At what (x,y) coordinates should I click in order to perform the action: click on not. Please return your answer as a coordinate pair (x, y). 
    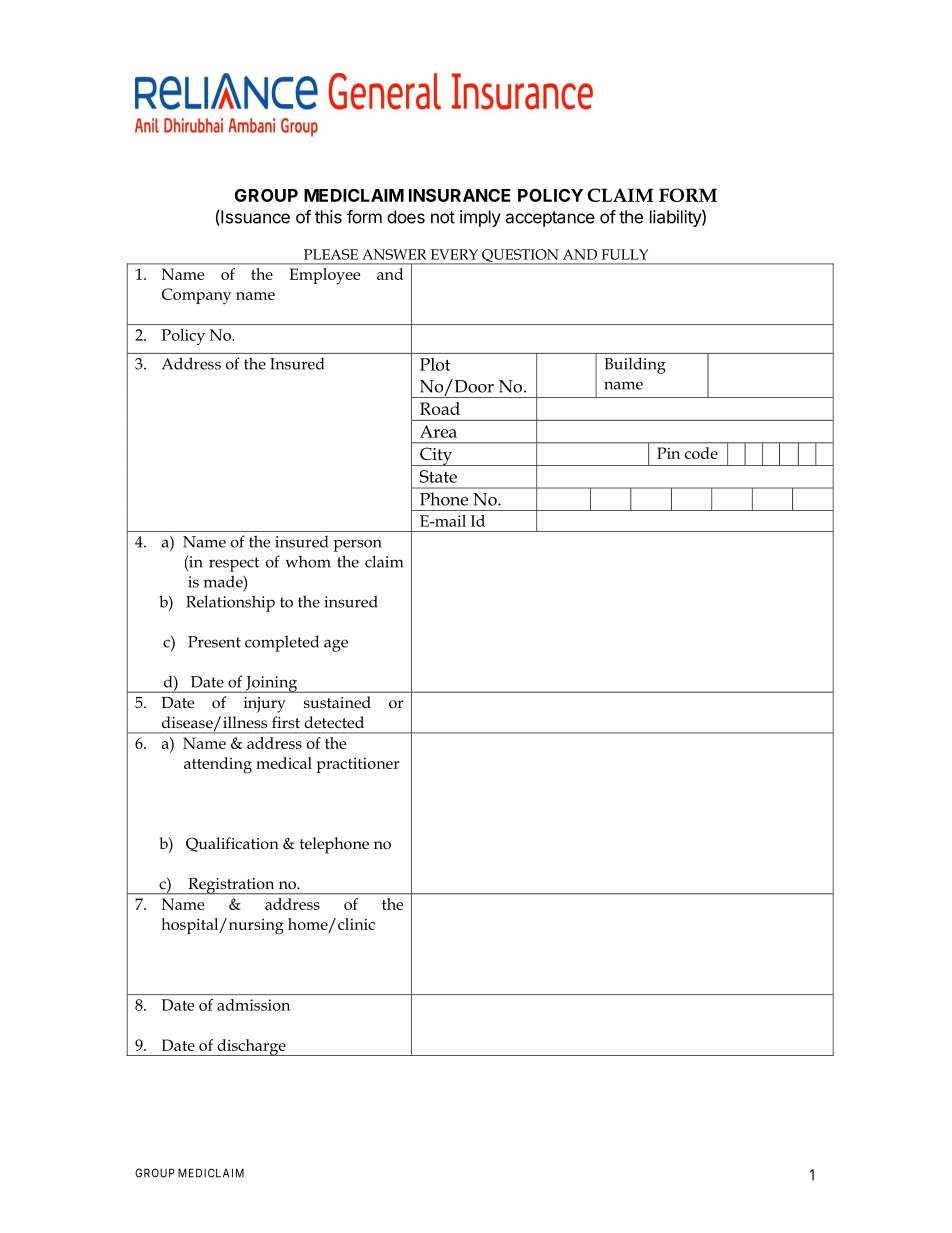
    Looking at the image, I should click on (443, 217).
